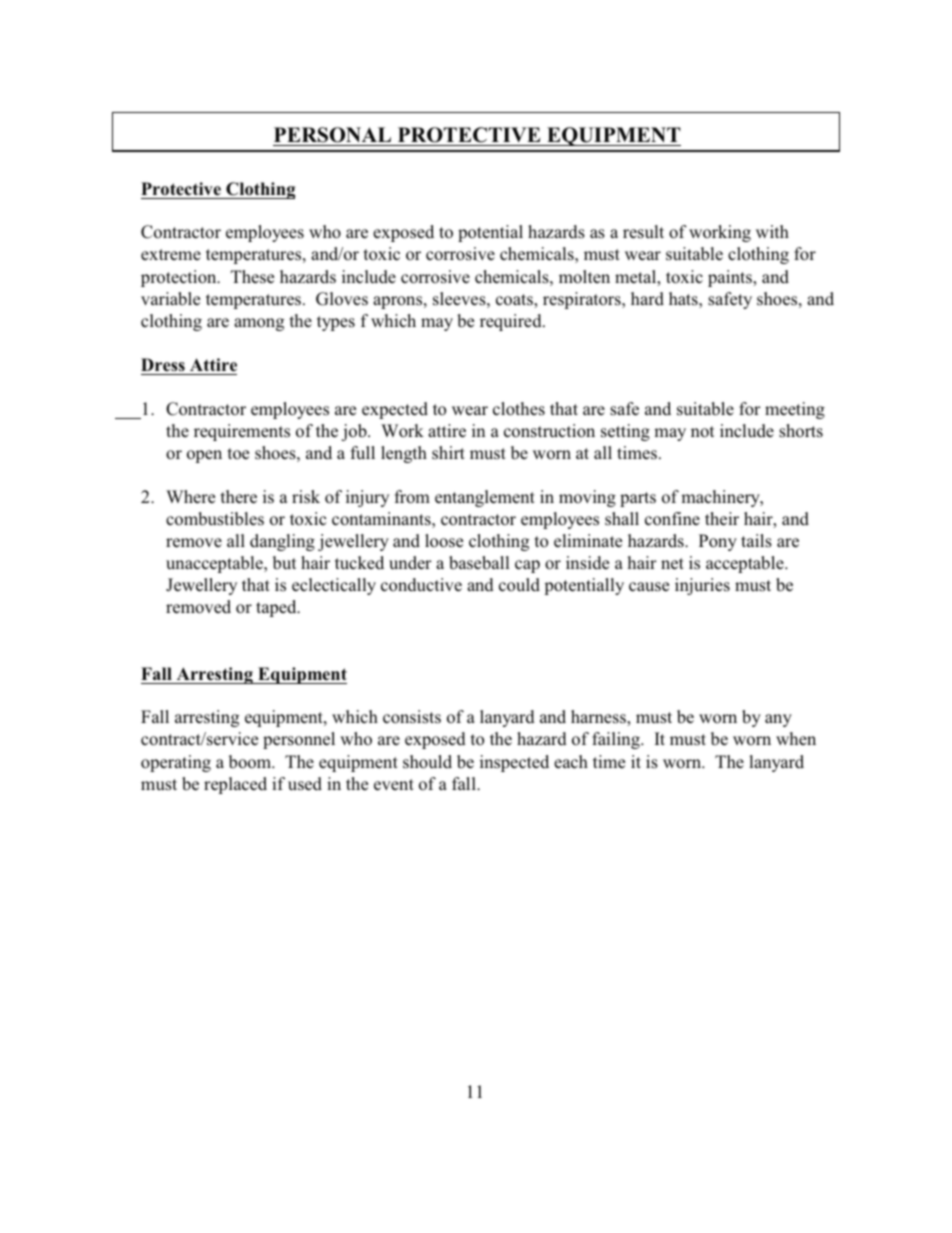  I want to click on toe, so click(238, 454).
